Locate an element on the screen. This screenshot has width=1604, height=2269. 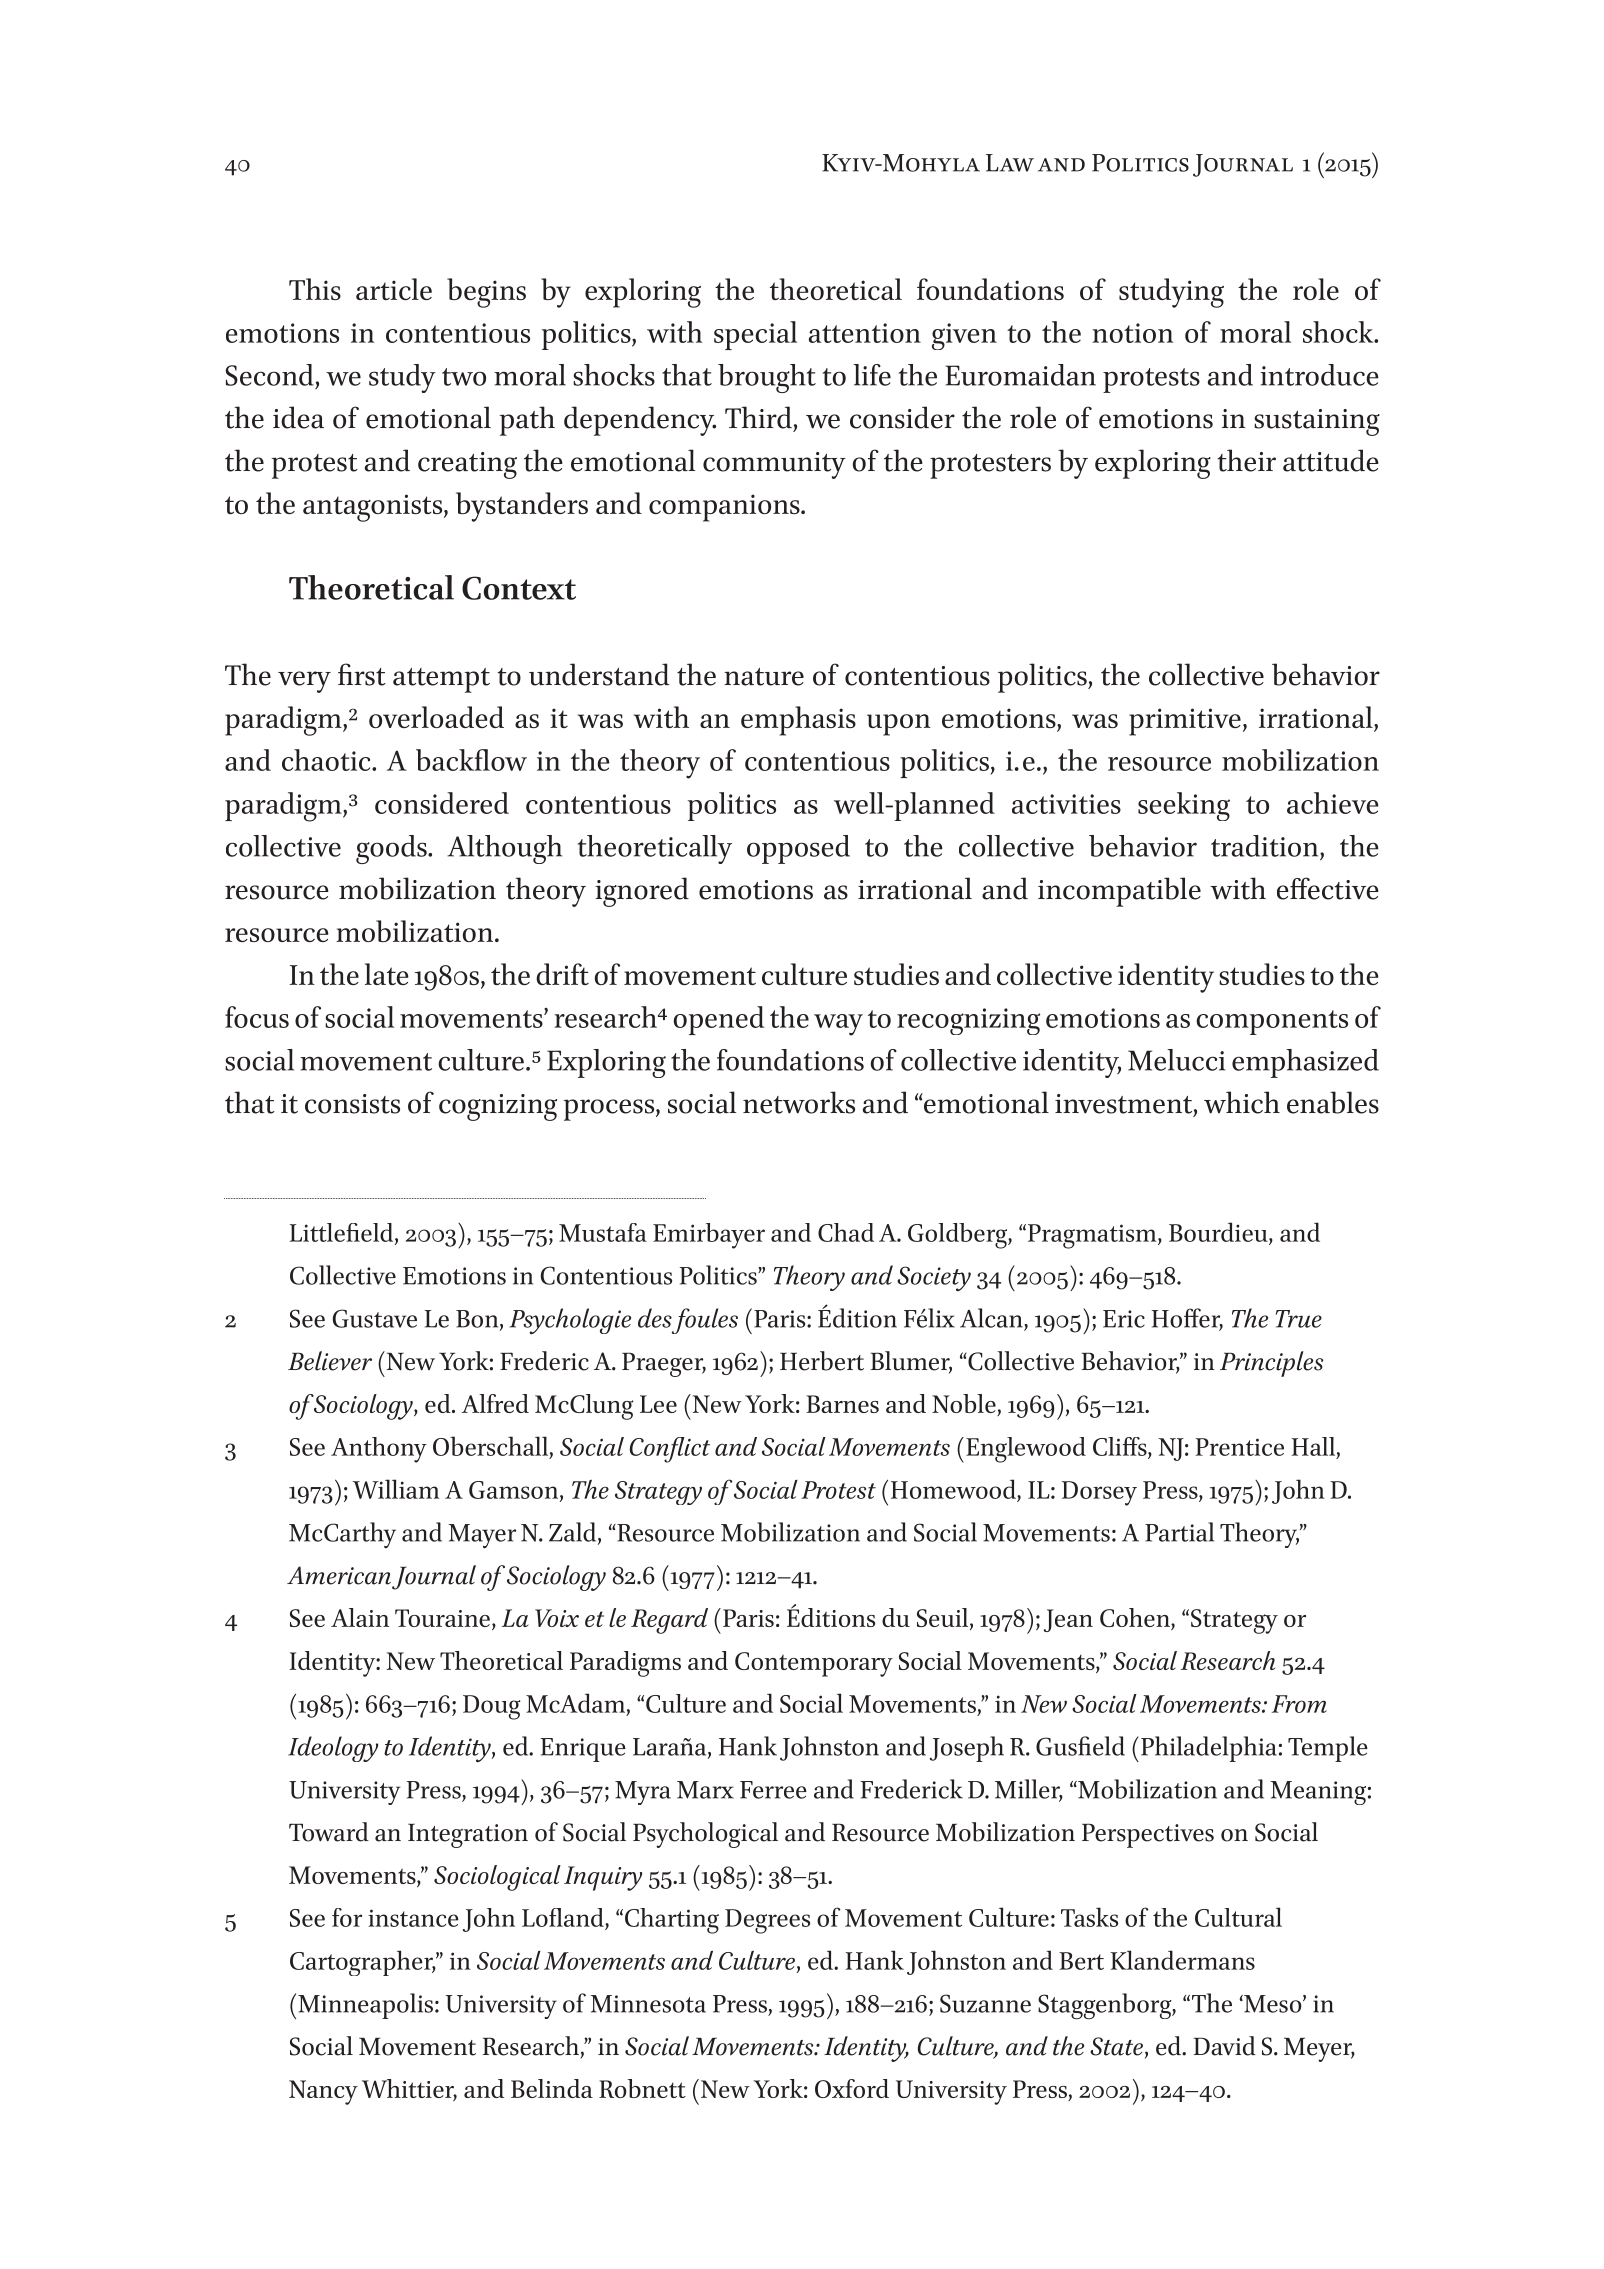
Prentice is located at coordinates (1239, 1447).
